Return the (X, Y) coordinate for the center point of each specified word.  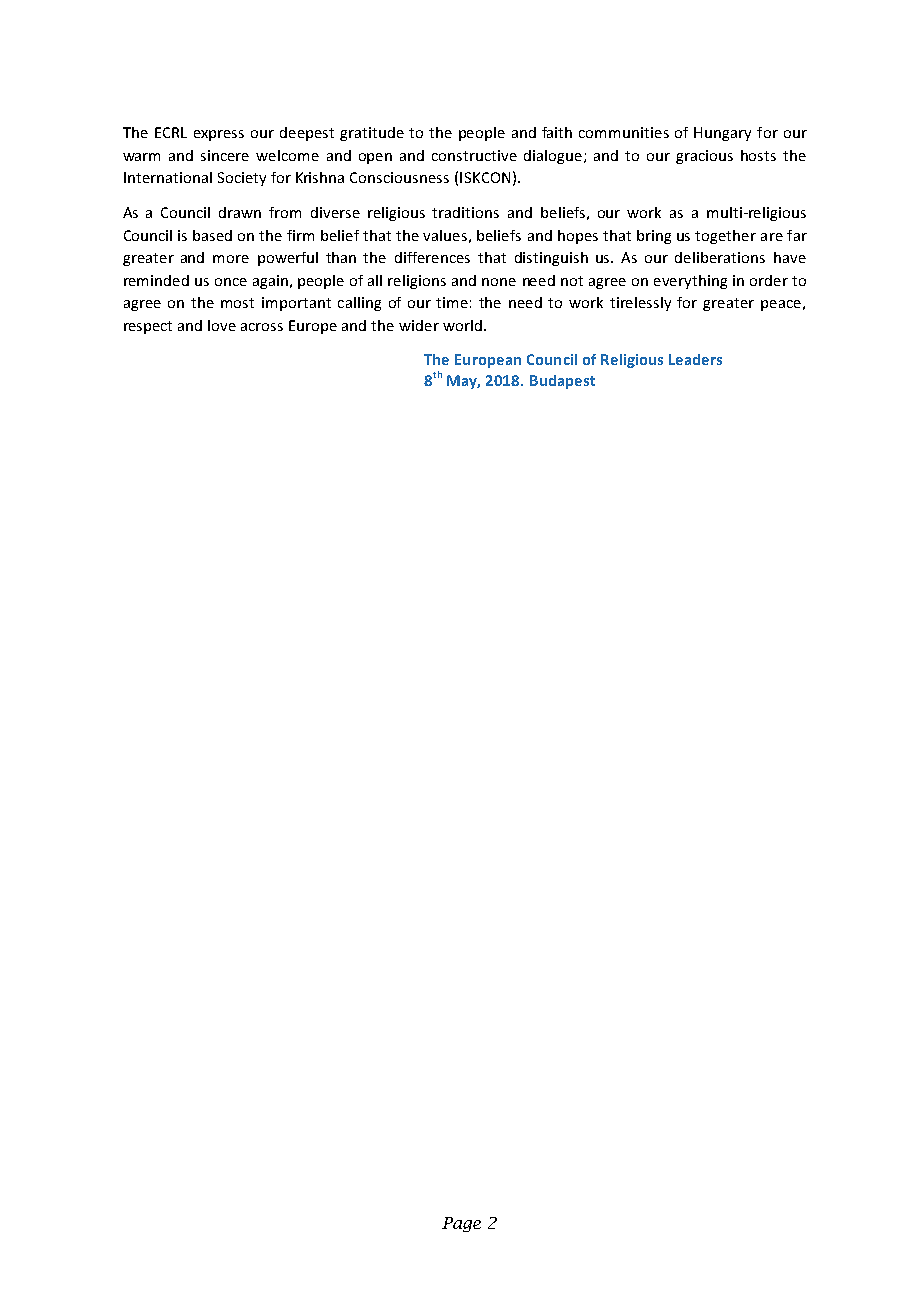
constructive (474, 155)
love (222, 325)
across (262, 327)
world (462, 325)
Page (461, 1224)
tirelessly (640, 304)
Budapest (562, 382)
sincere (225, 155)
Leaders (695, 359)
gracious (704, 157)
